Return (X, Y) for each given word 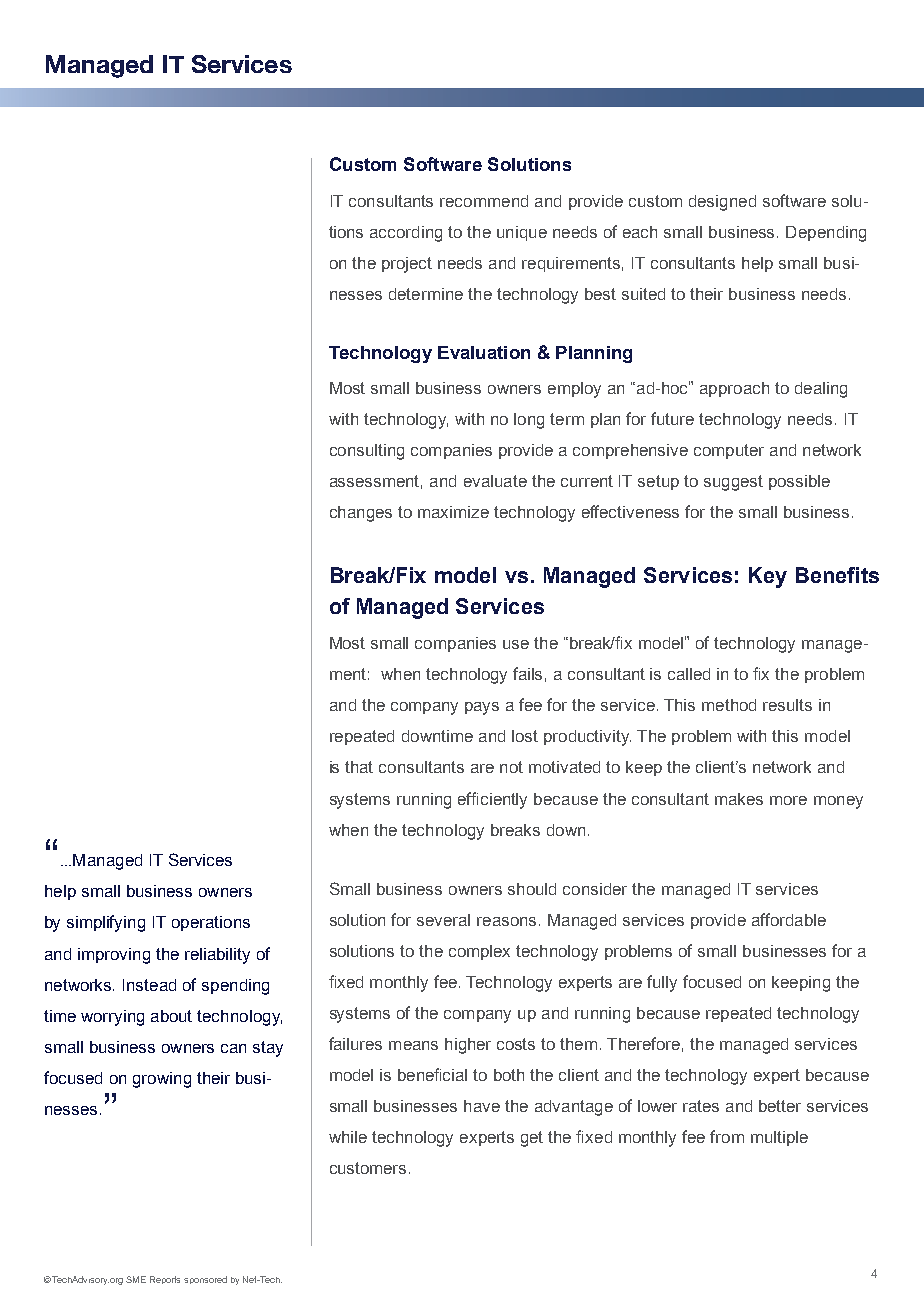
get (532, 1139)
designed (722, 203)
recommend (484, 201)
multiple (779, 1138)
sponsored (205, 1280)
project (407, 265)
